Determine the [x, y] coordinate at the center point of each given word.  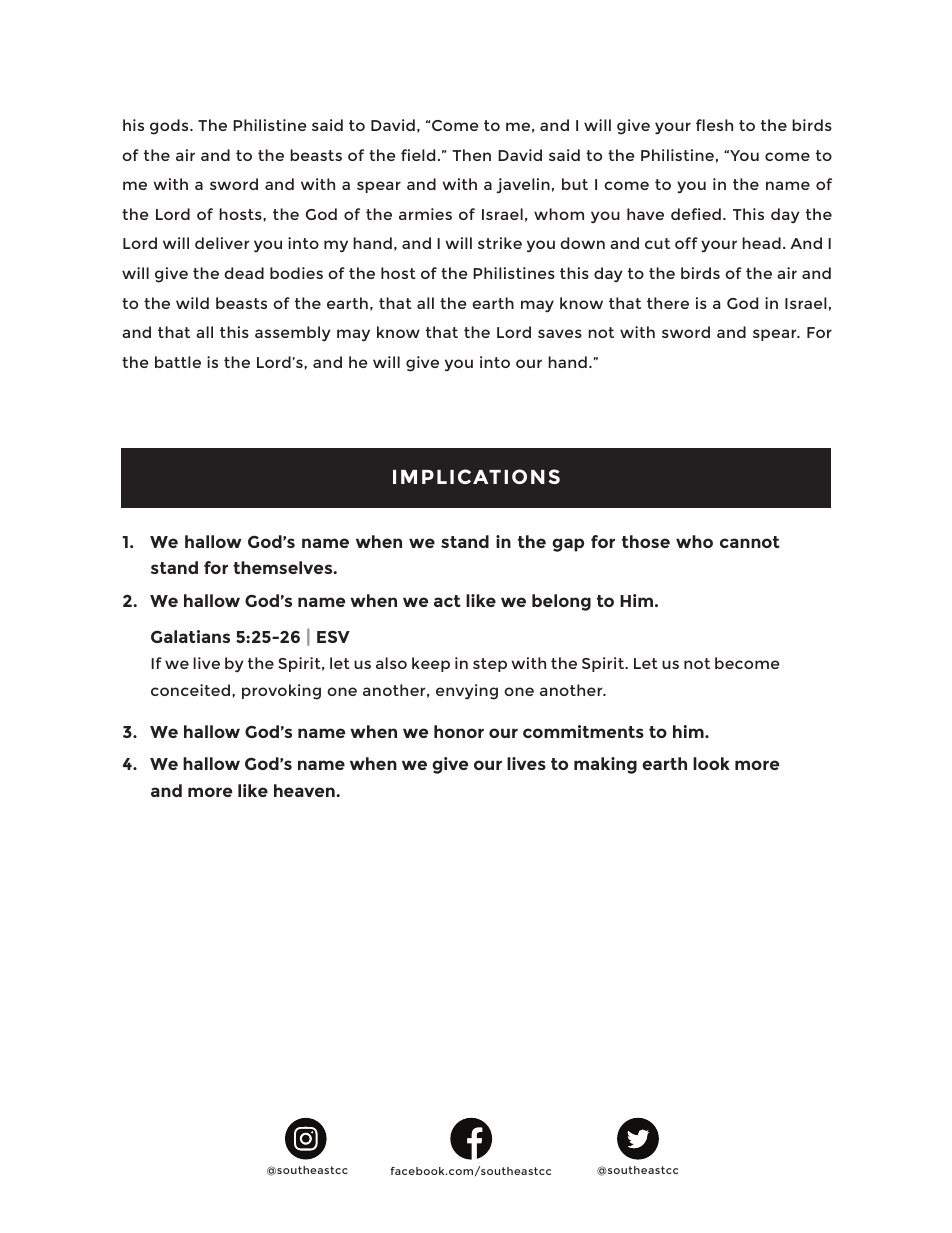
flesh [714, 125]
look [711, 763]
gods [170, 127]
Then [471, 155]
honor [459, 731]
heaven [305, 790]
